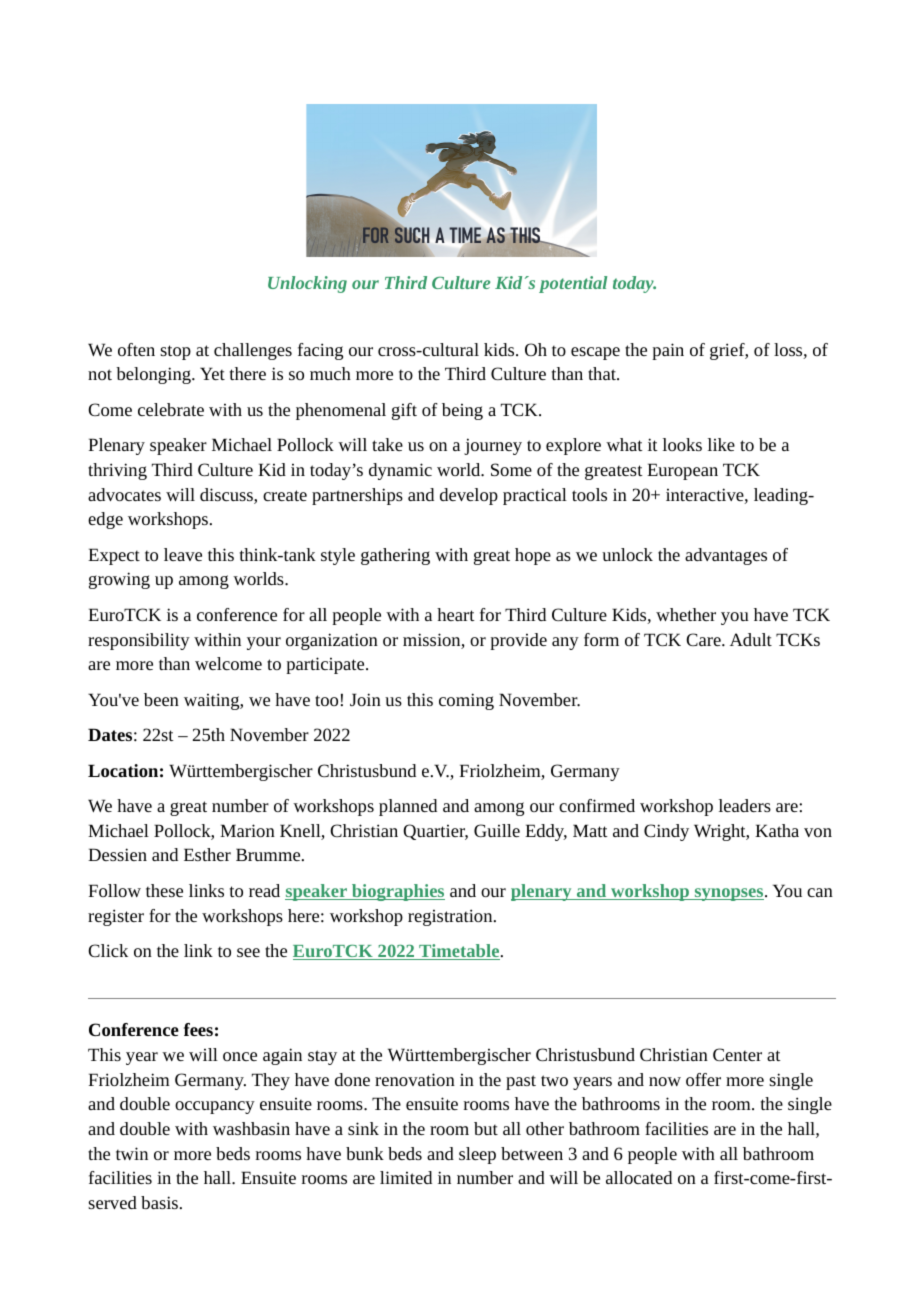 This image has height=1308, width=924. I want to click on heart, so click(456, 614).
